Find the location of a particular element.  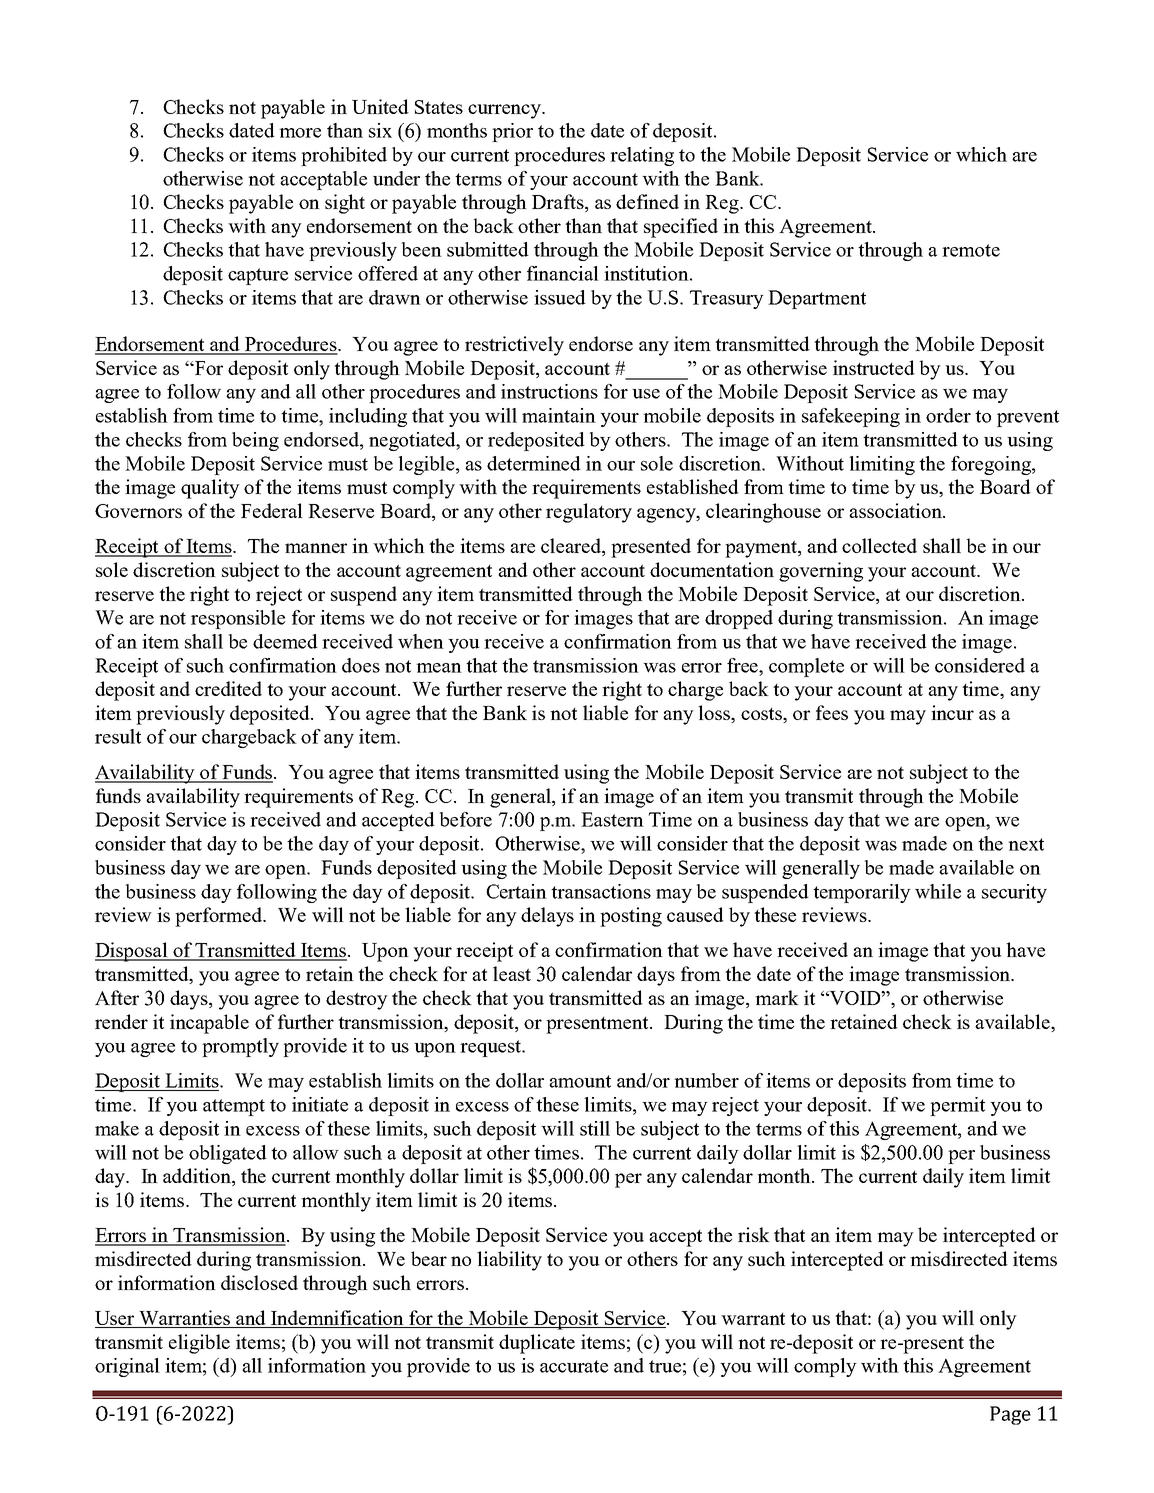

eligible is located at coordinates (199, 1344).
